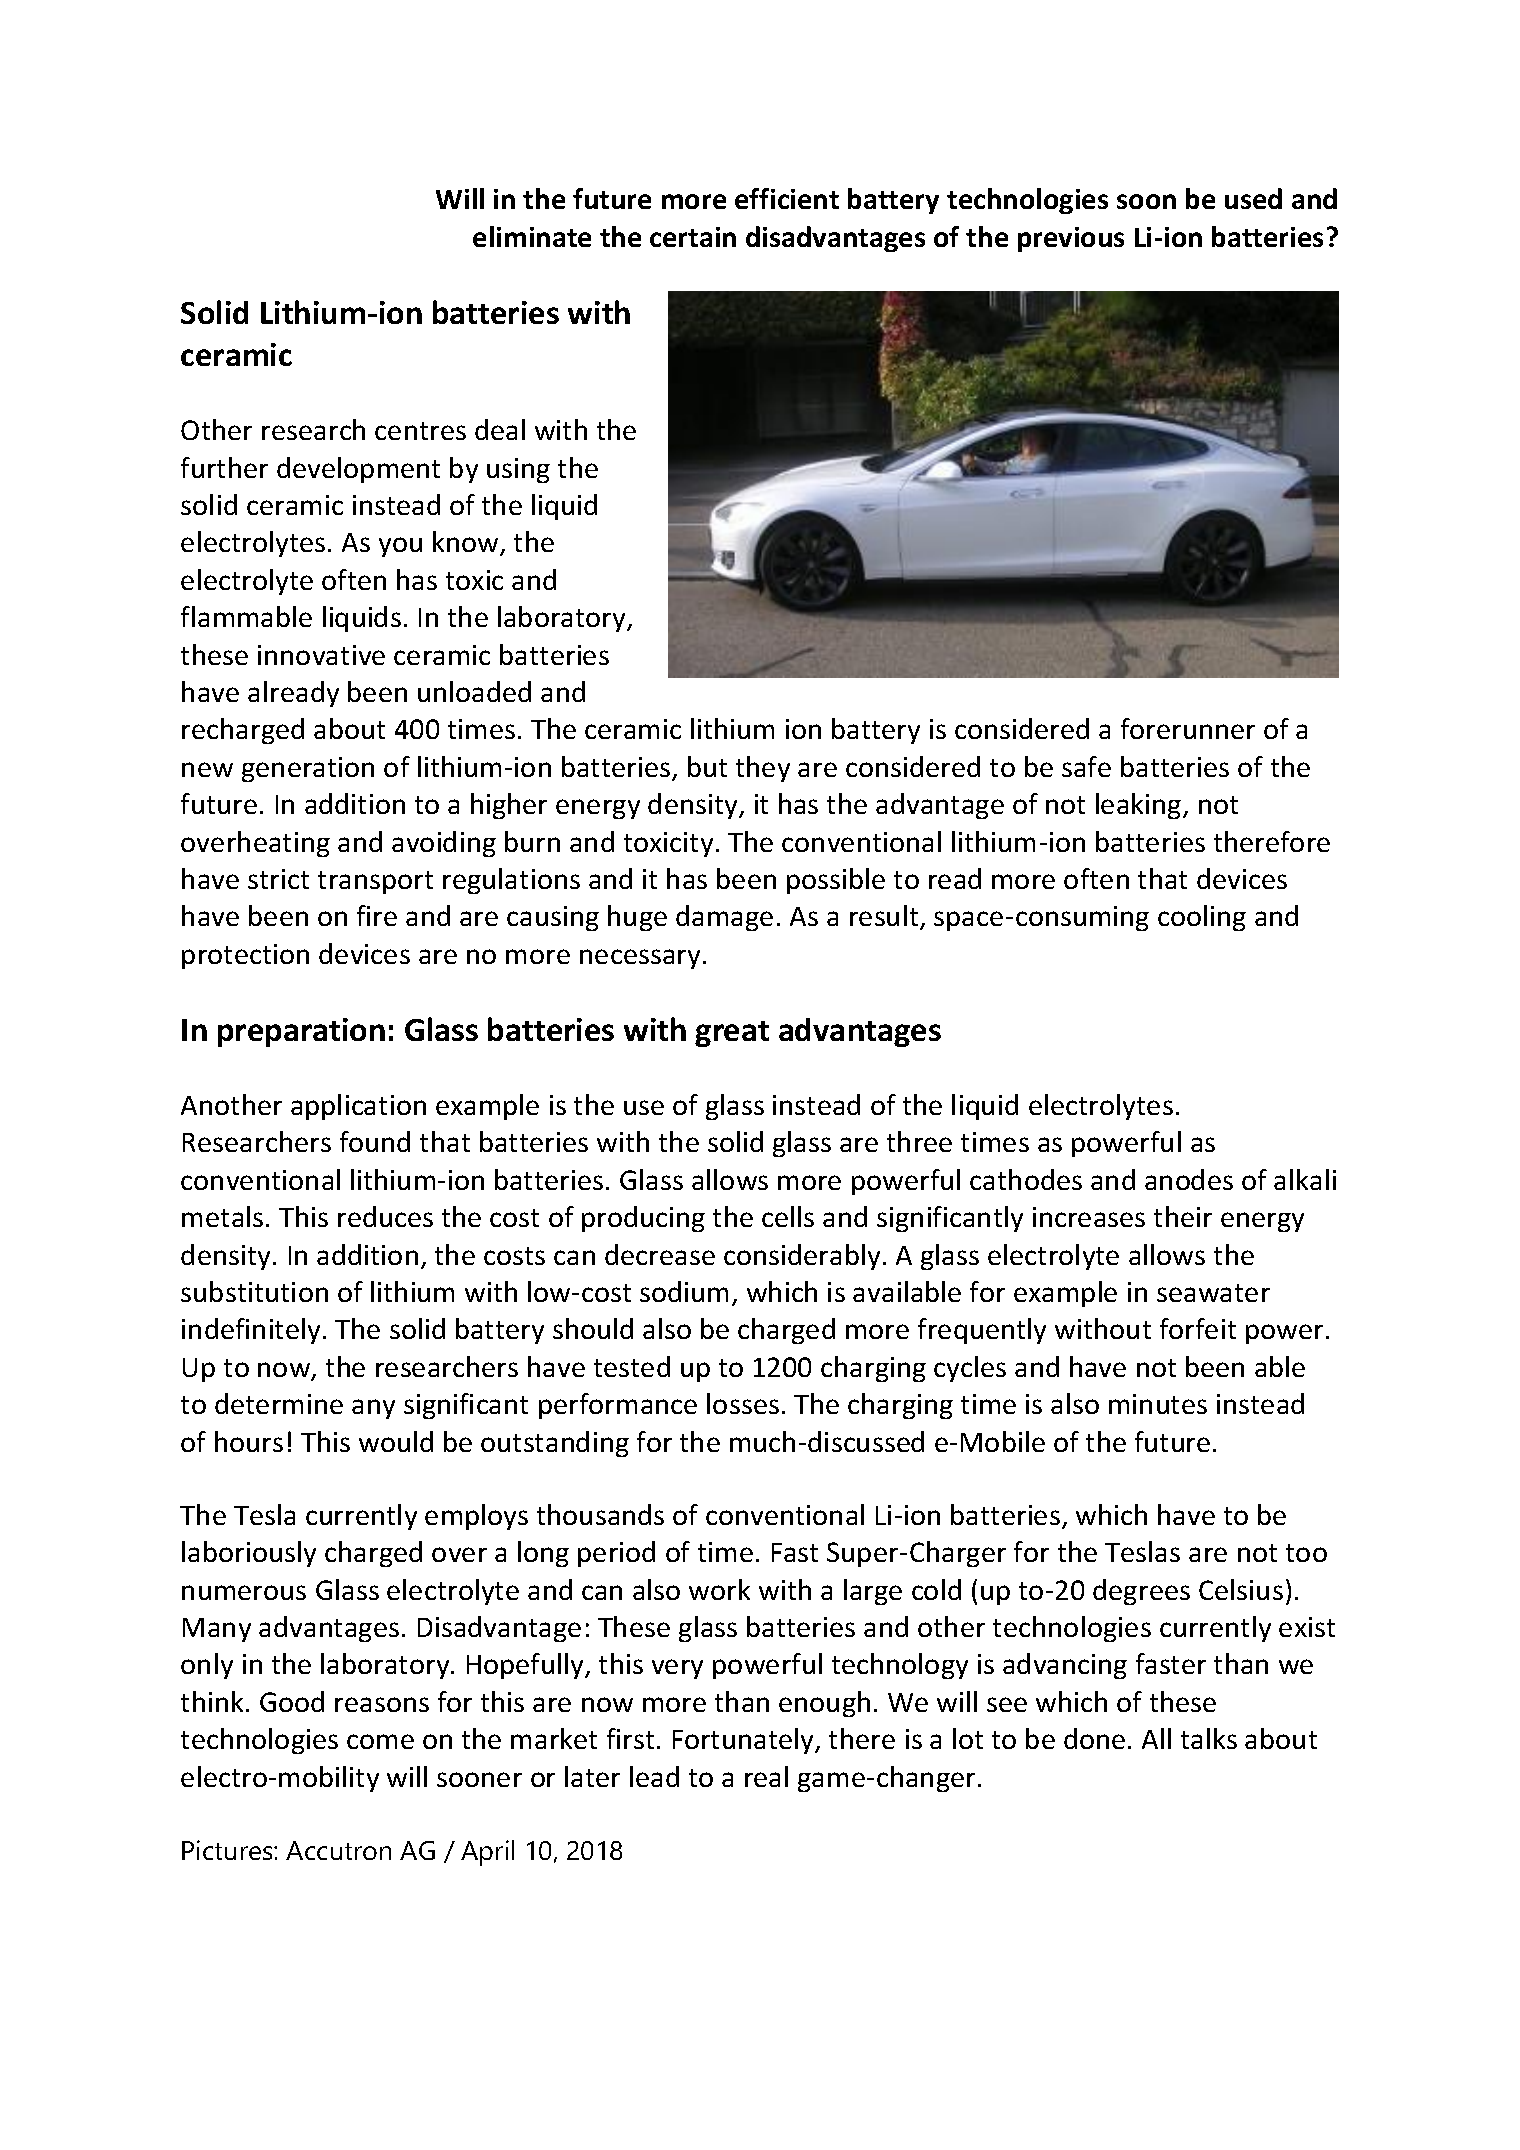 This page has height=2150, width=1520. What do you see at coordinates (254, 1291) in the page?
I see `substitution` at bounding box center [254, 1291].
